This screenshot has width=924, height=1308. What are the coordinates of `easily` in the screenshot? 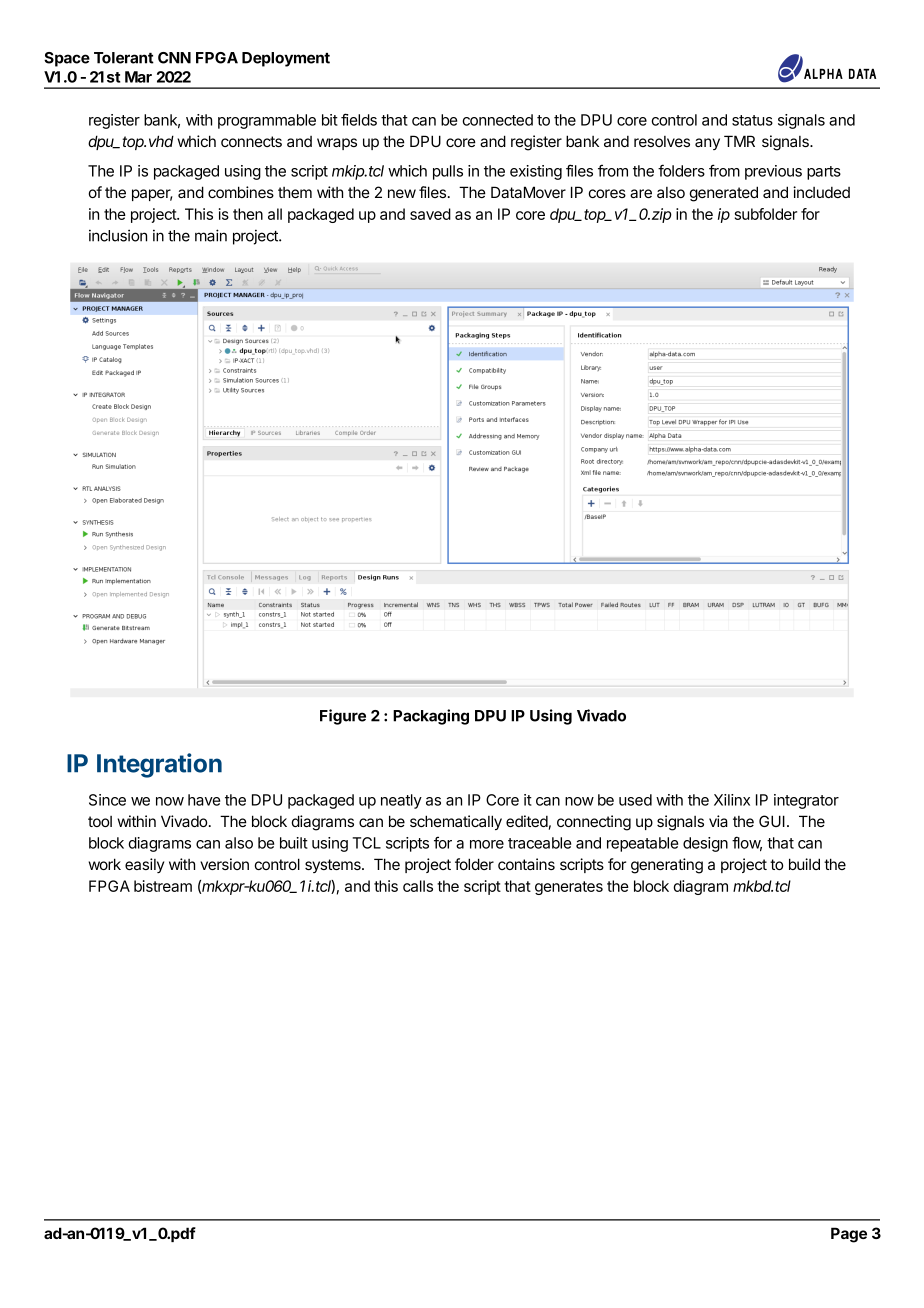 It's located at (144, 865).
